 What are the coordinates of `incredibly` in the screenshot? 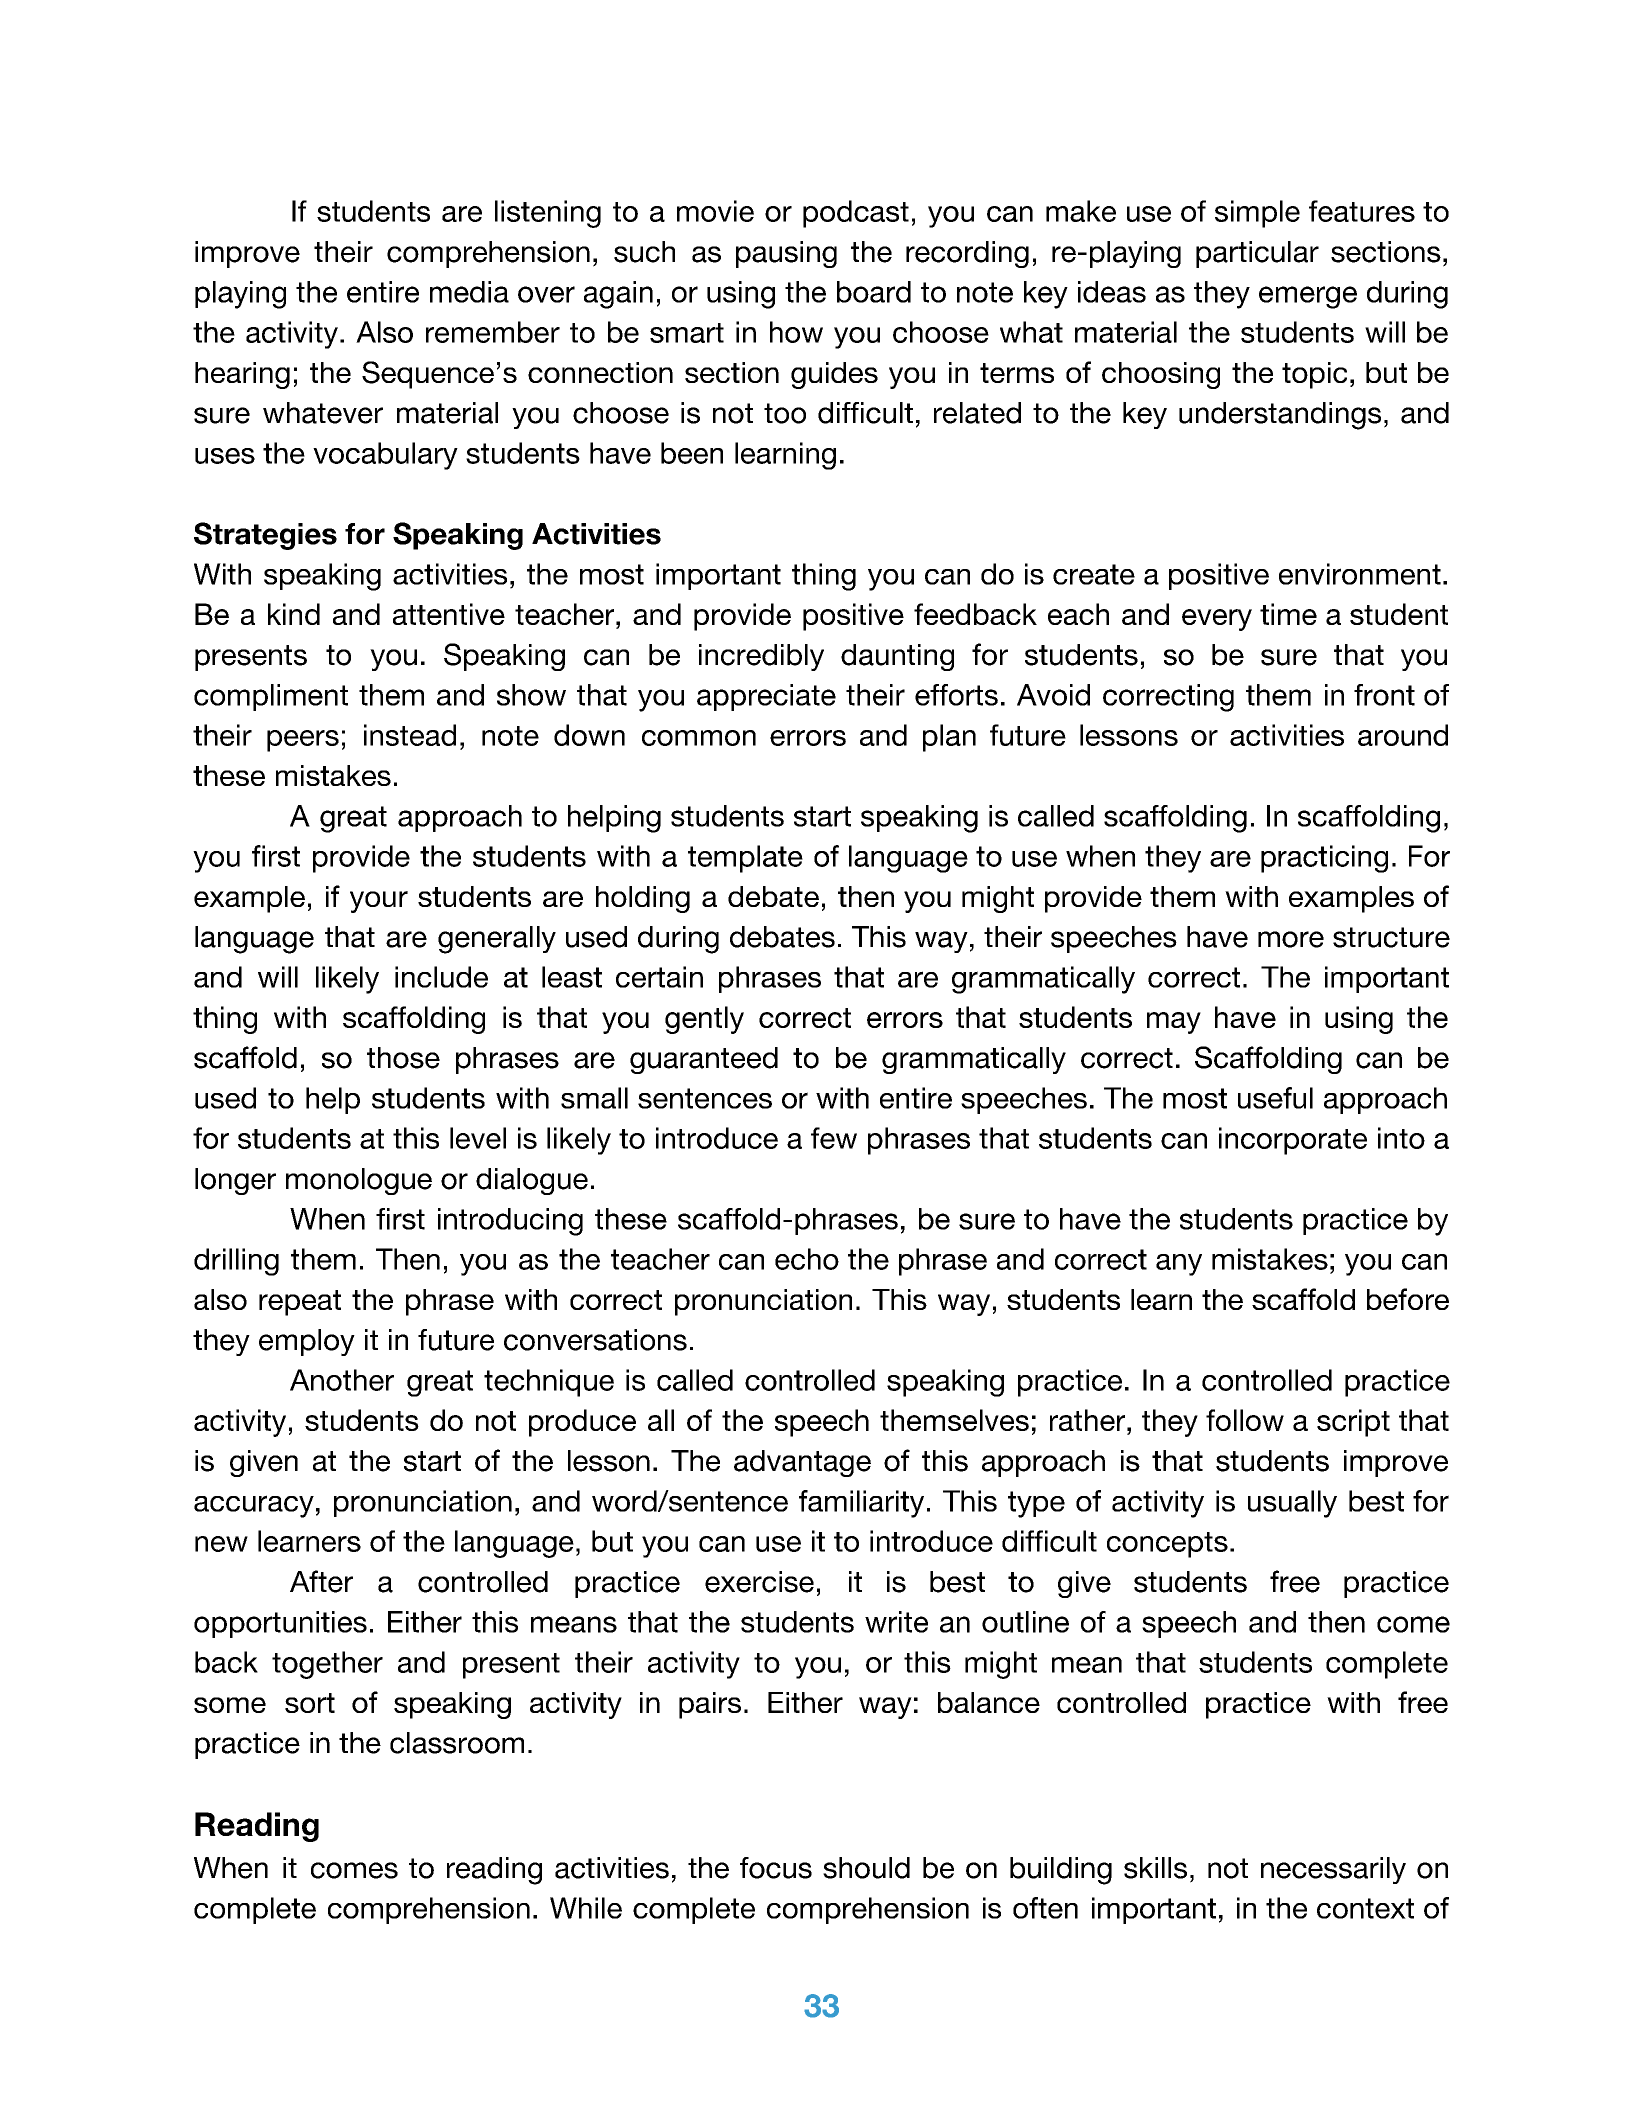 It's located at (761, 657).
